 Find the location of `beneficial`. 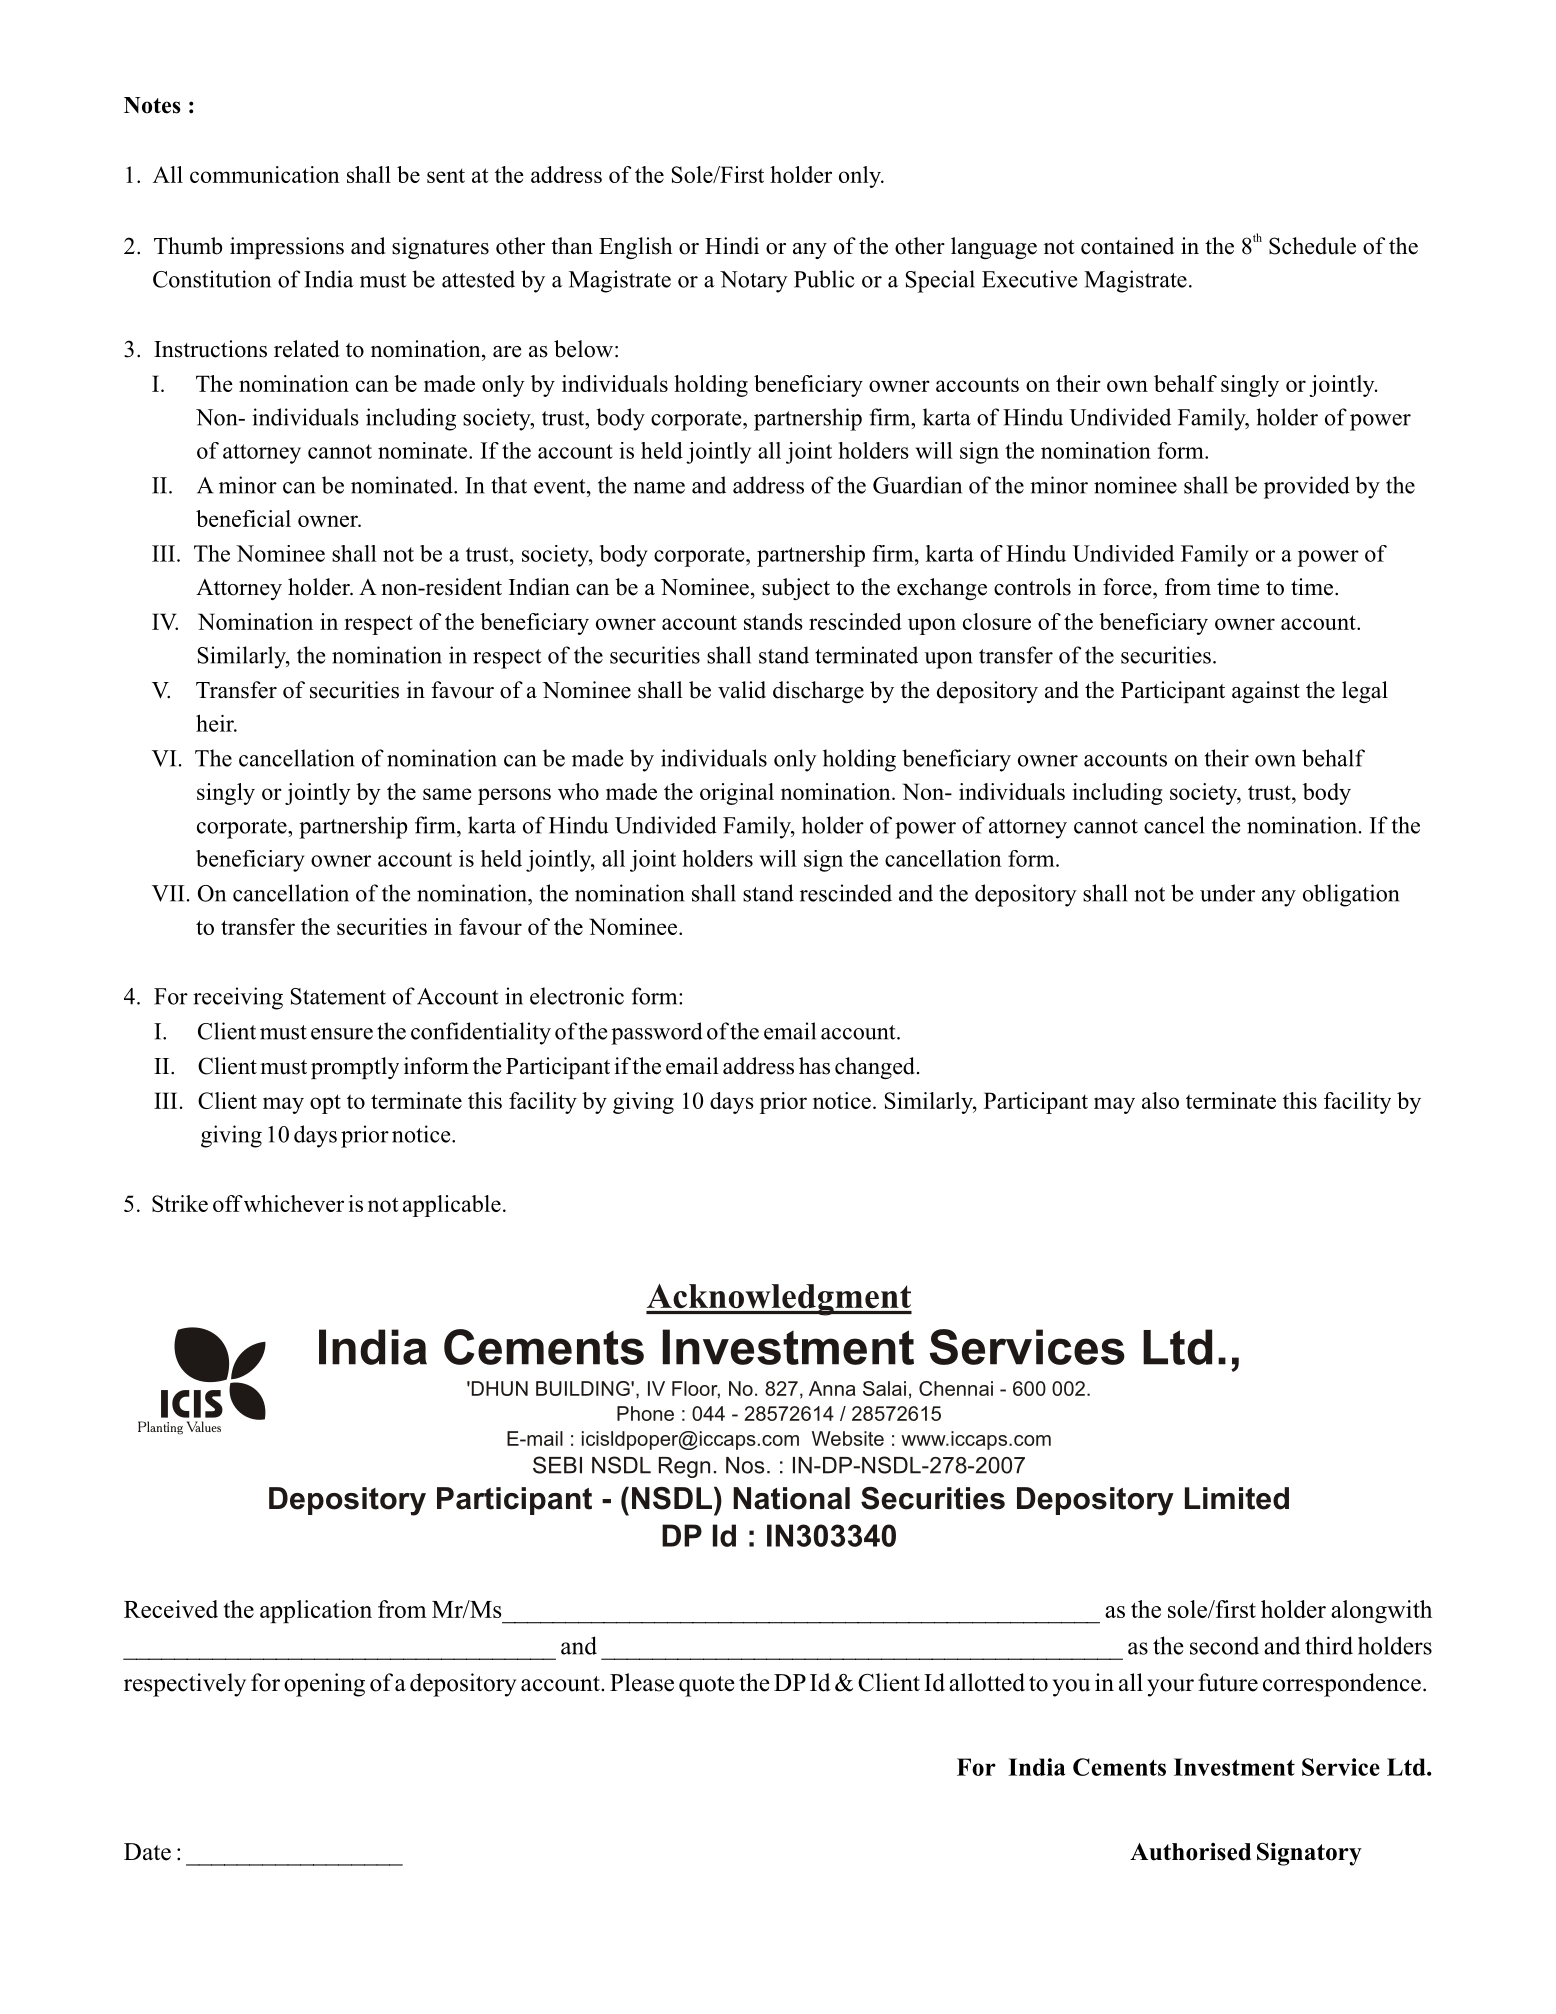

beneficial is located at coordinates (243, 518).
